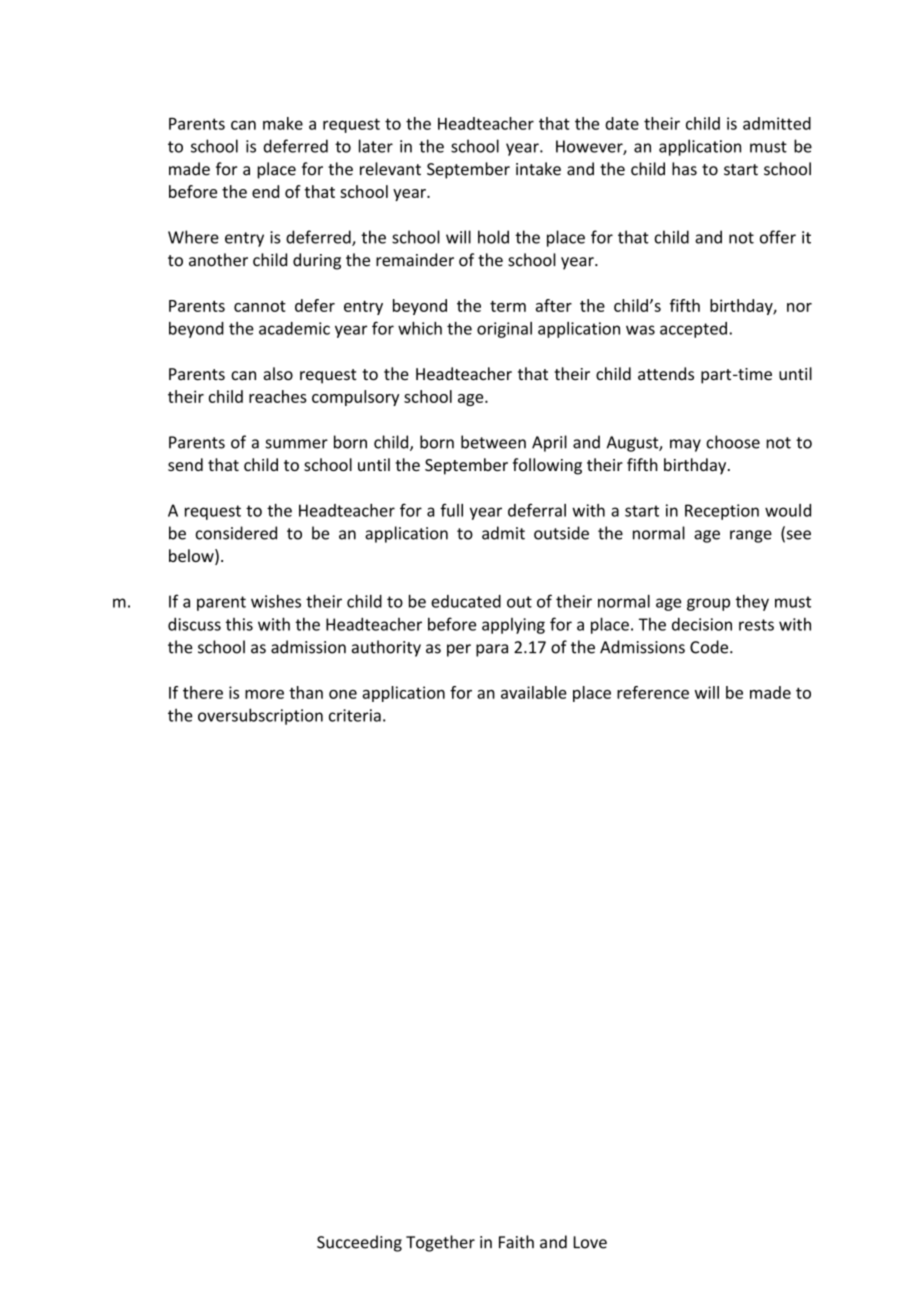  I want to click on para, so click(492, 650).
